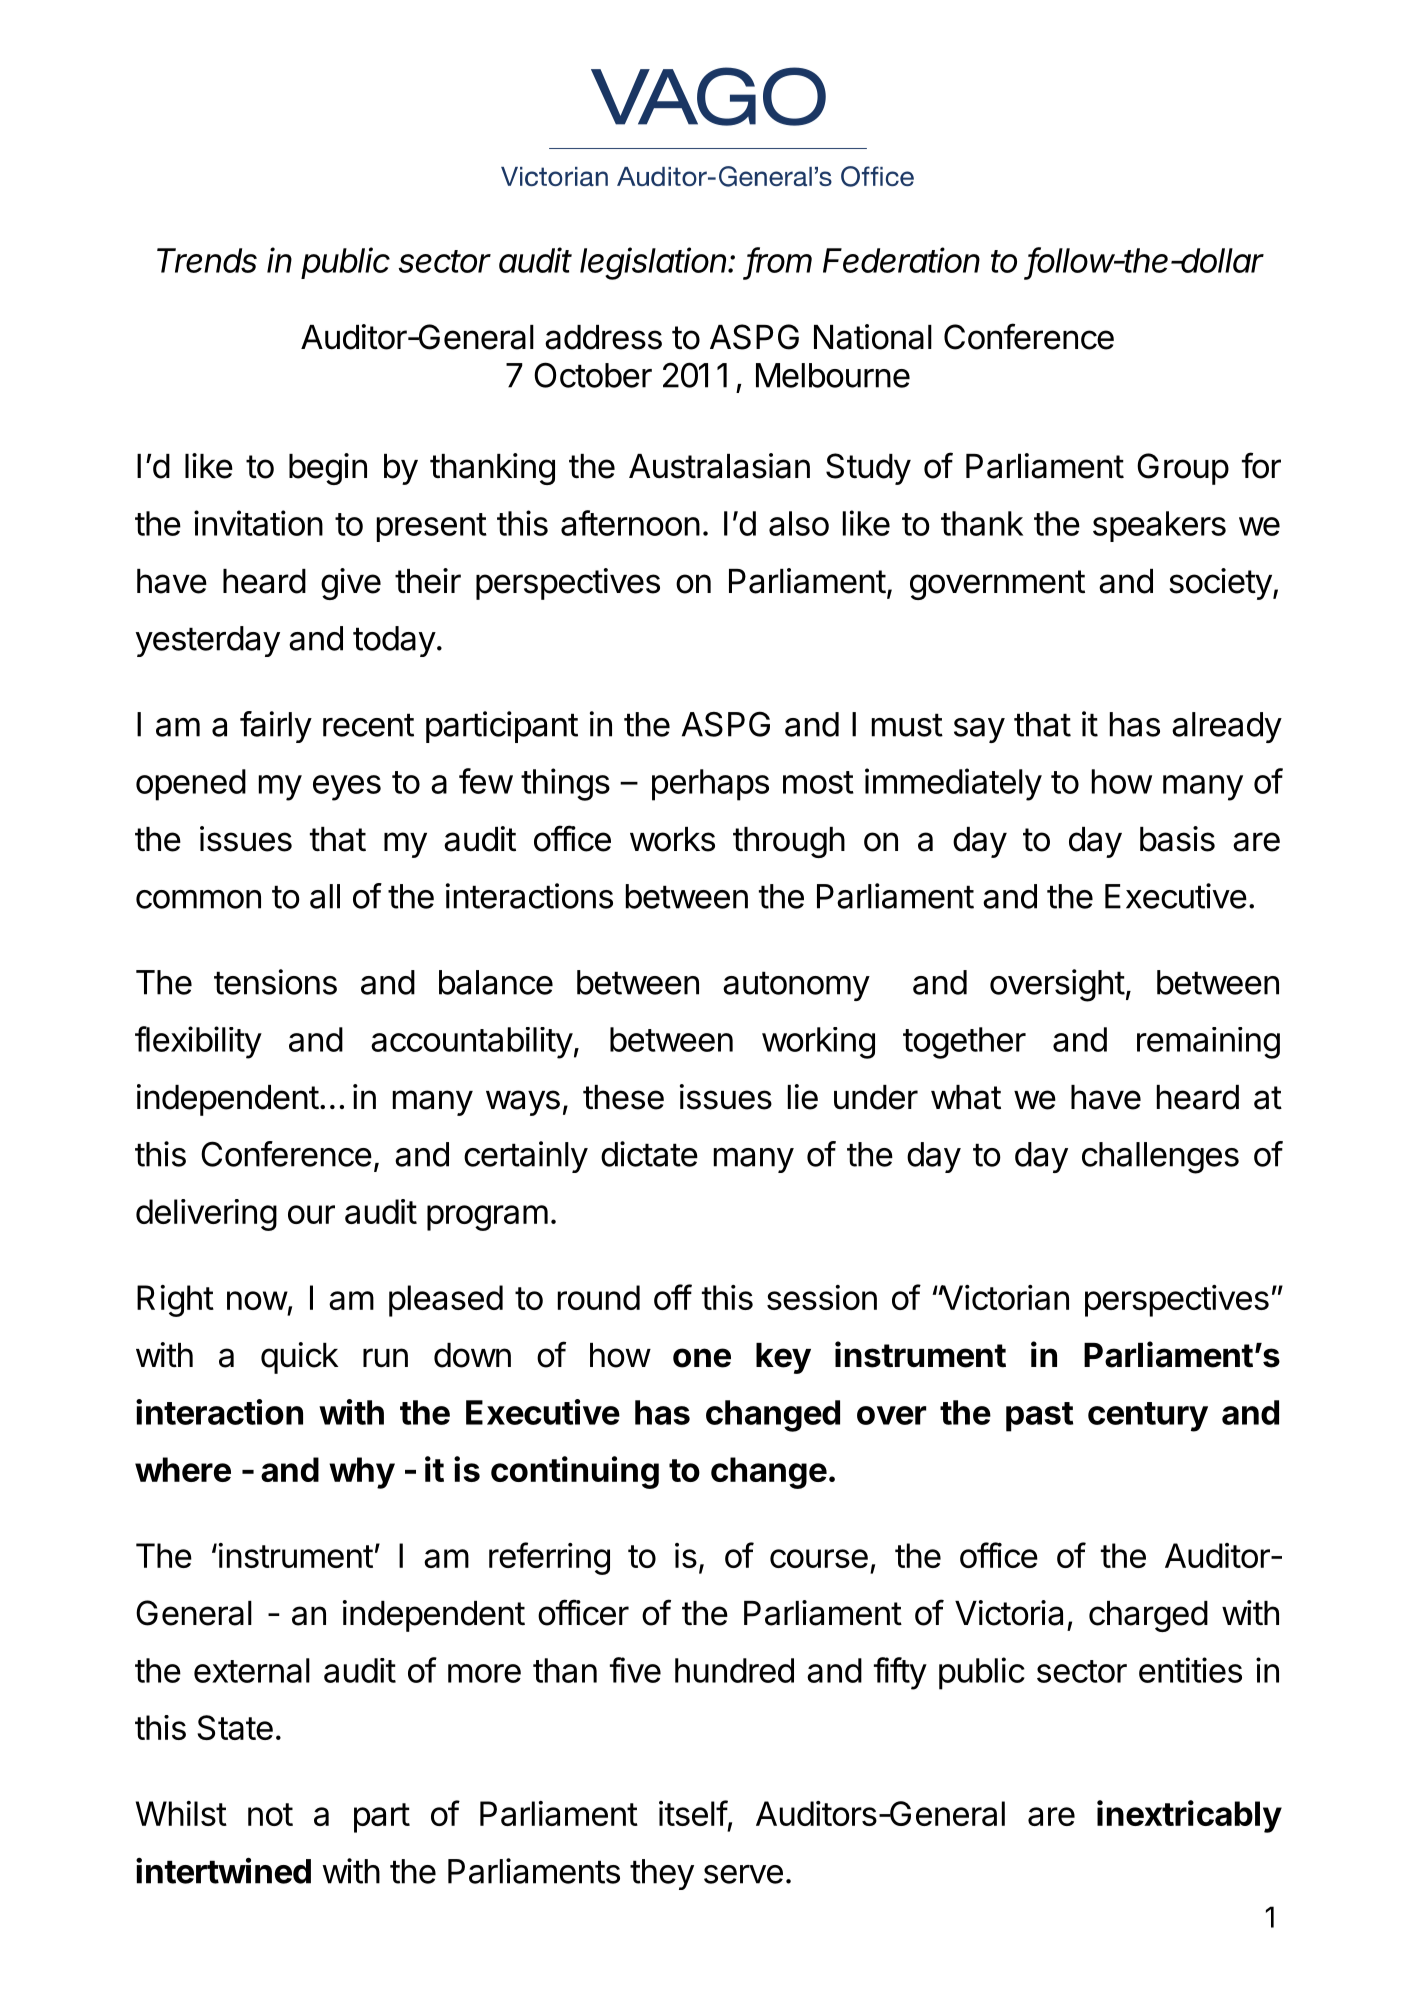 Image resolution: width=1415 pixels, height=2001 pixels. What do you see at coordinates (1148, 1417) in the screenshot?
I see `century` at bounding box center [1148, 1417].
